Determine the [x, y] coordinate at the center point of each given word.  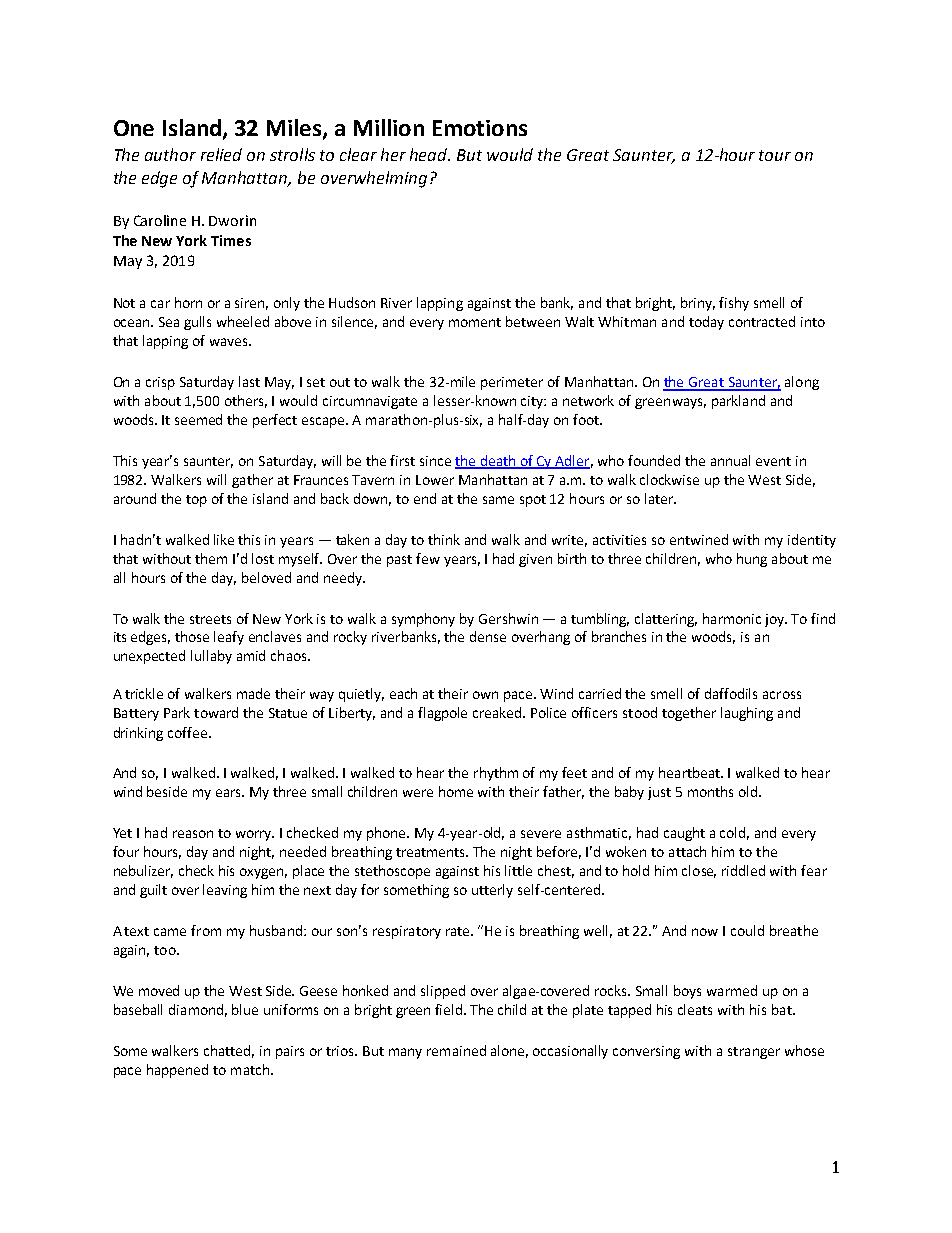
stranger [754, 1053]
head [430, 154]
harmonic [732, 618]
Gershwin [508, 618]
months [710, 791]
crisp [160, 383]
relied [221, 154]
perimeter [512, 383]
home [456, 791]
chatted [229, 1051]
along [802, 383]
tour [775, 155]
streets [210, 619]
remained [456, 1050]
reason [193, 834]
